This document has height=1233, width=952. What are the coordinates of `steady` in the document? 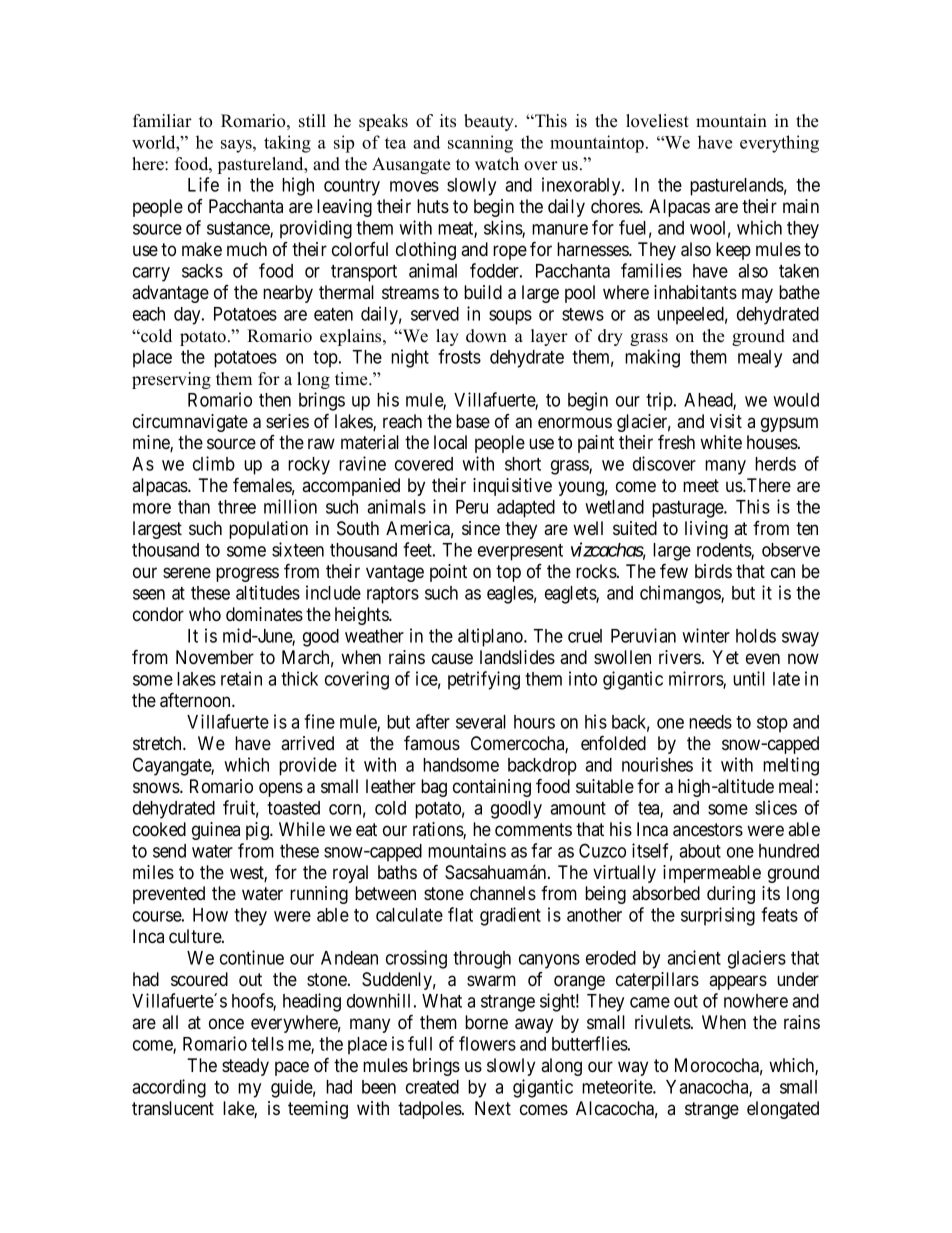 It's located at (245, 1067).
